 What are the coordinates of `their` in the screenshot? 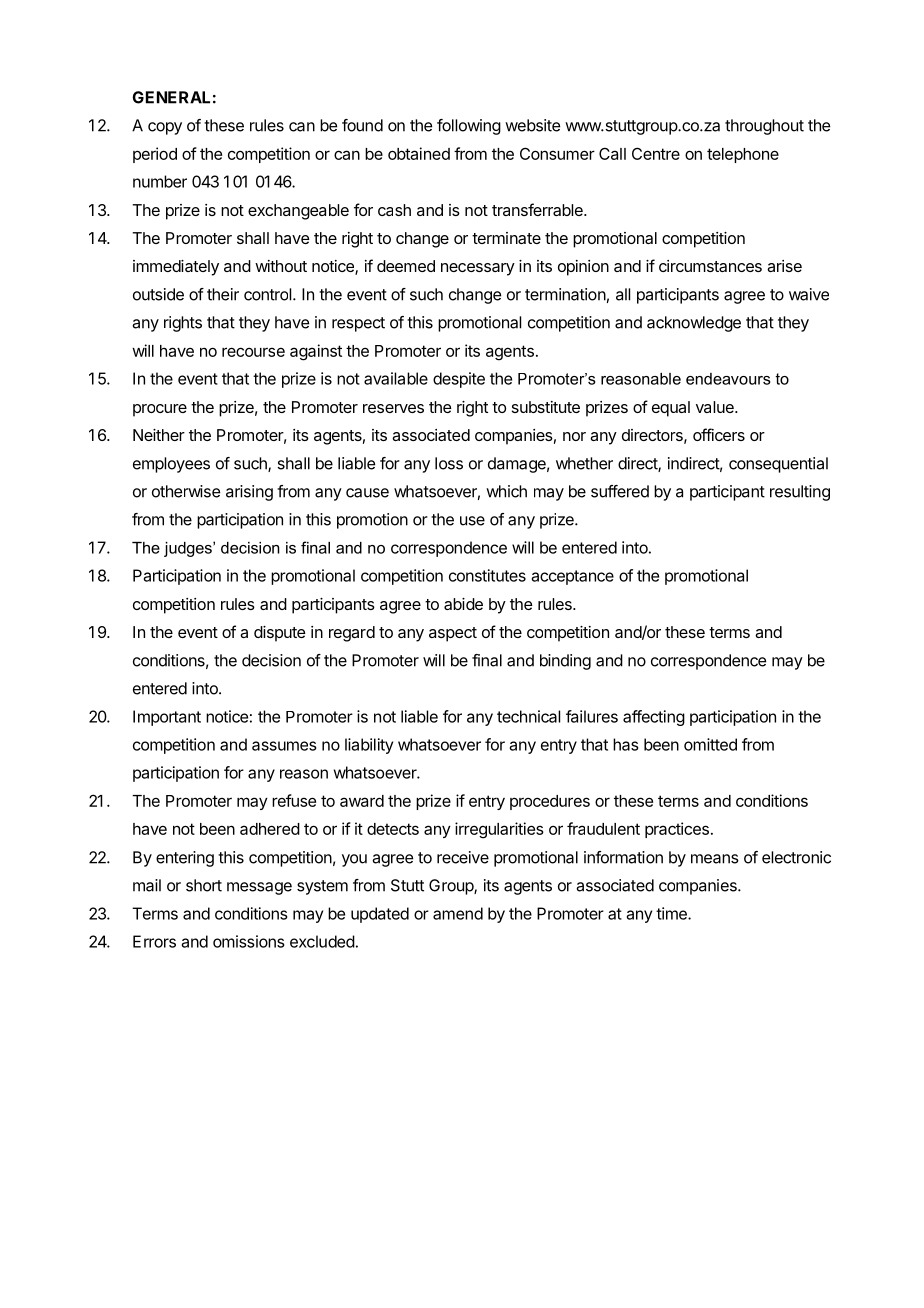 It's located at (223, 294).
